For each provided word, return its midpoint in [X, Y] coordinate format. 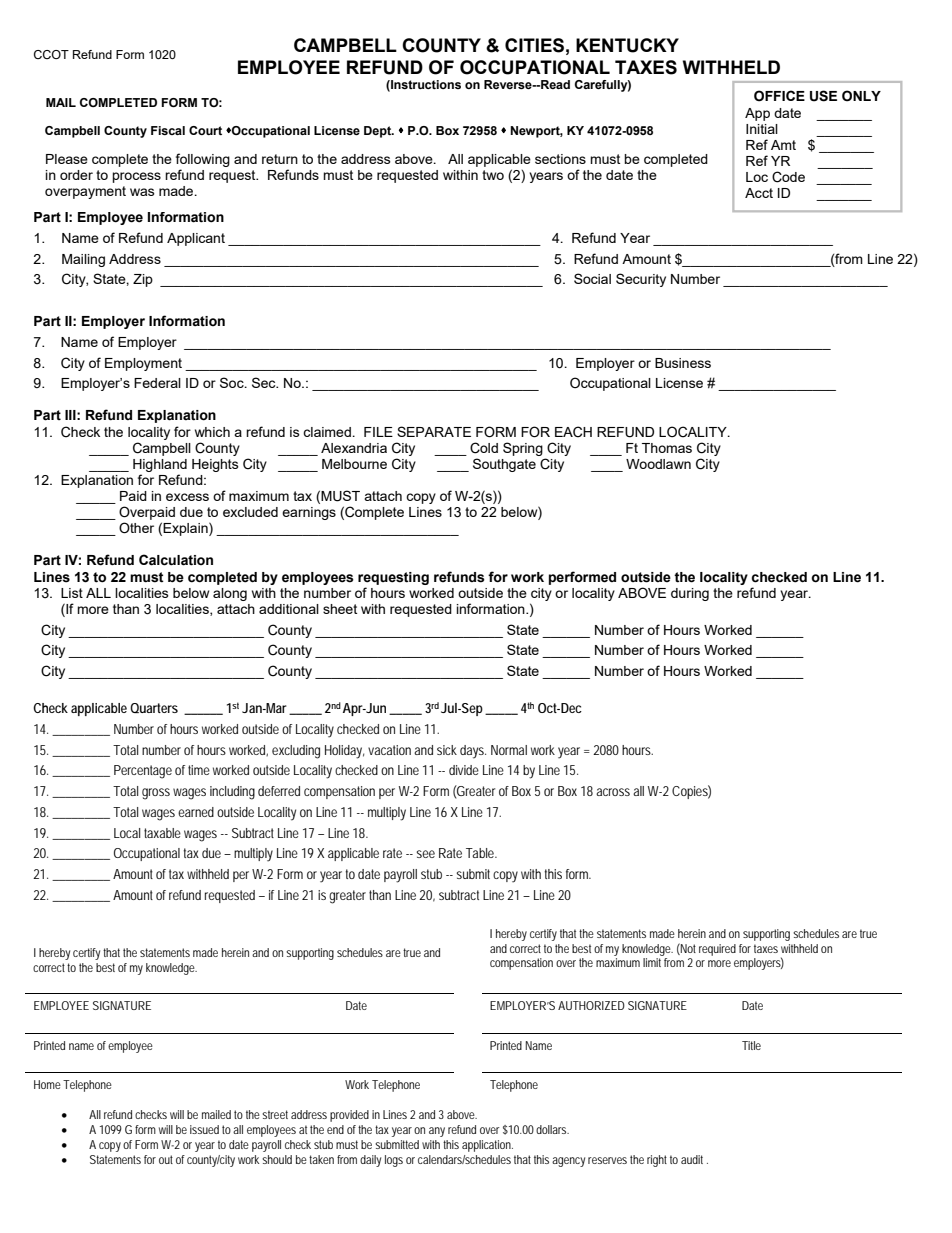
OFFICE [779, 96]
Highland [160, 465]
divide [464, 770]
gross [156, 794]
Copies [691, 792]
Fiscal [168, 130]
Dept [379, 132]
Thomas [667, 448]
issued [204, 1129]
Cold [484, 448]
